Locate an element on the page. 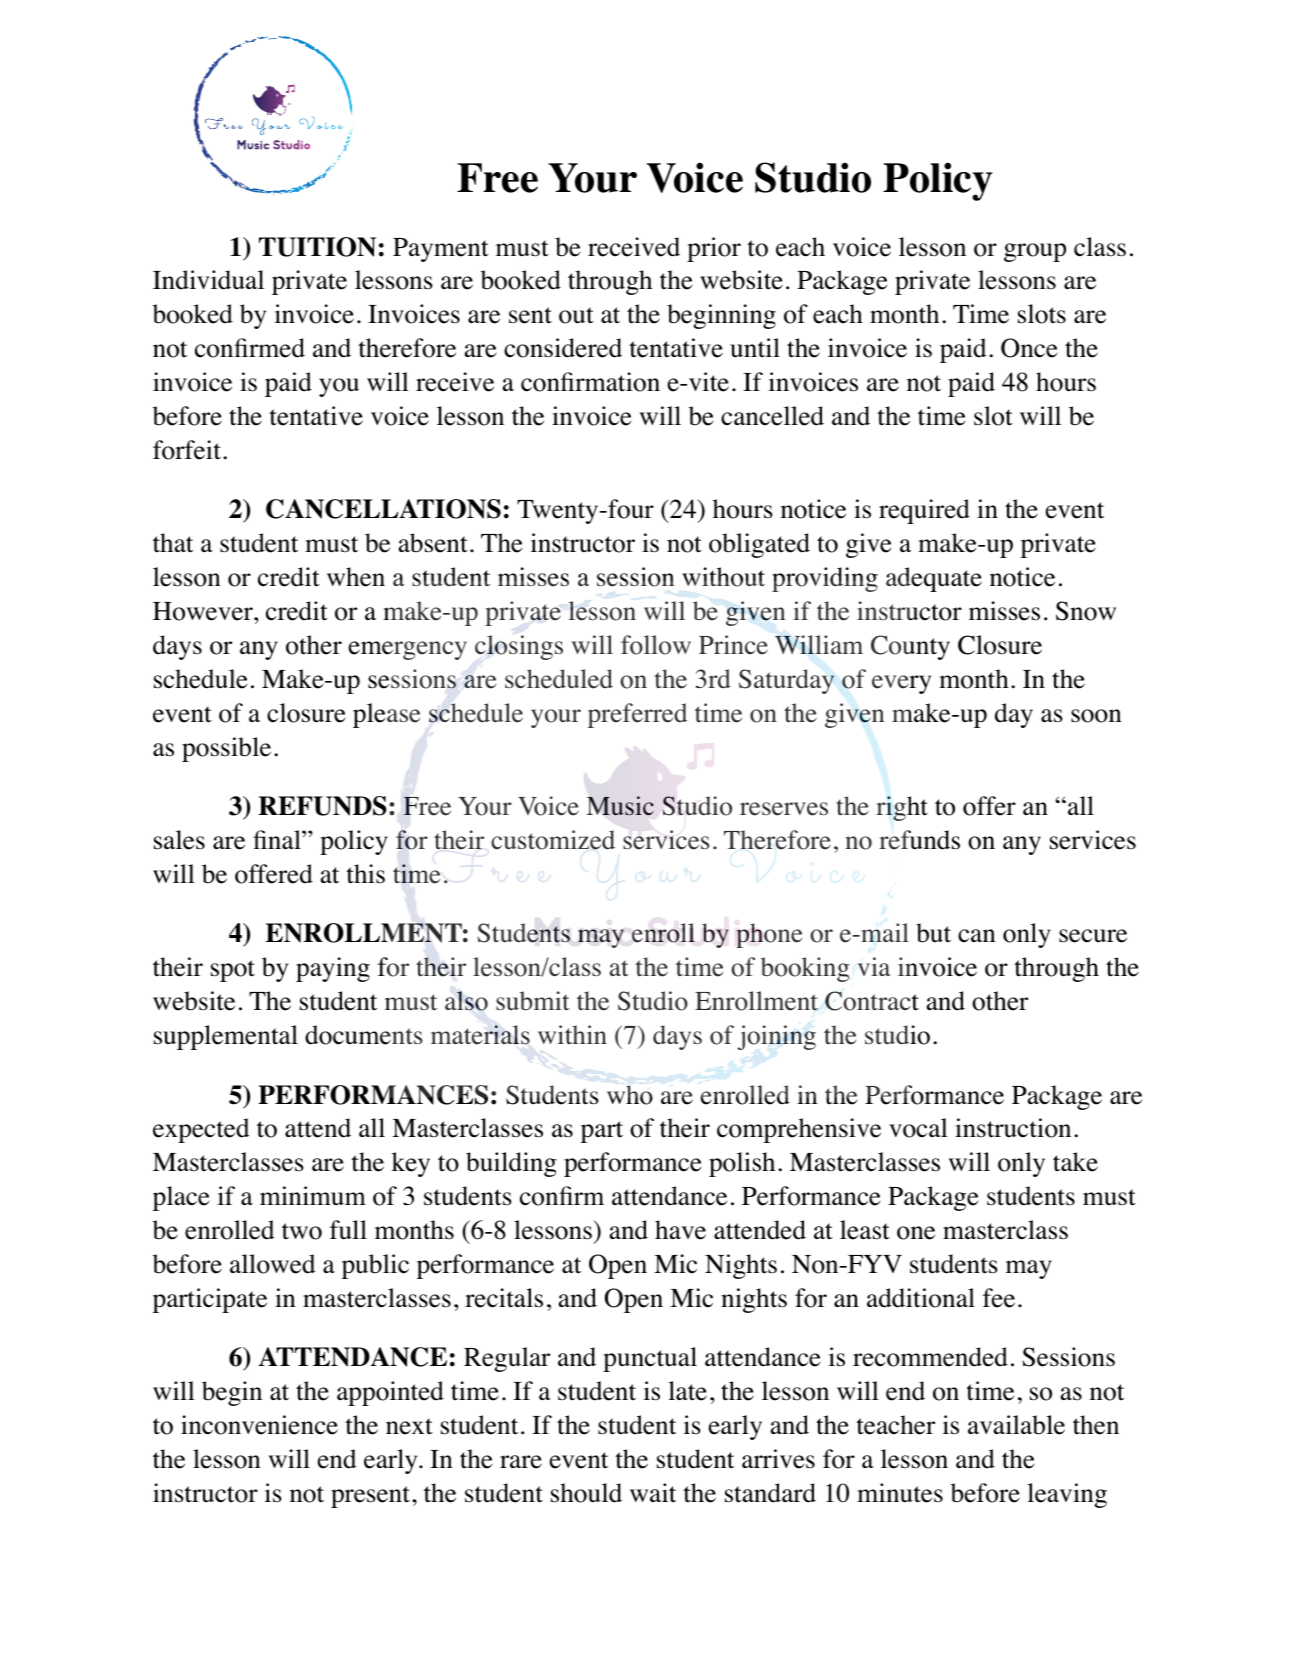 This document has width=1297, height=1679. group is located at coordinates (1035, 252).
